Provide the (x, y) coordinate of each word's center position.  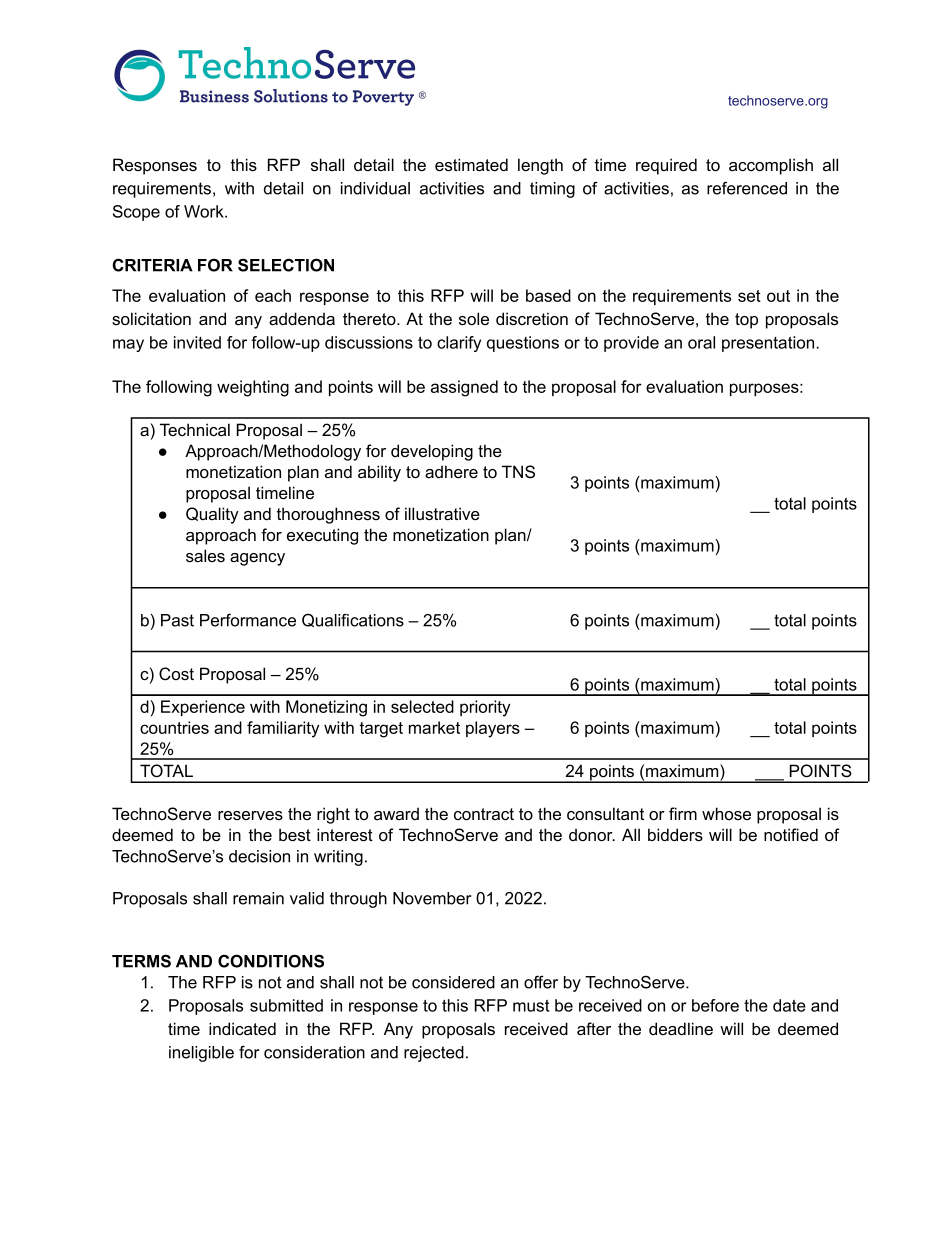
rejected (434, 1054)
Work (205, 211)
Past (177, 620)
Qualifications (353, 620)
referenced (747, 188)
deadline (681, 1028)
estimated (471, 165)
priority (485, 708)
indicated (242, 1029)
